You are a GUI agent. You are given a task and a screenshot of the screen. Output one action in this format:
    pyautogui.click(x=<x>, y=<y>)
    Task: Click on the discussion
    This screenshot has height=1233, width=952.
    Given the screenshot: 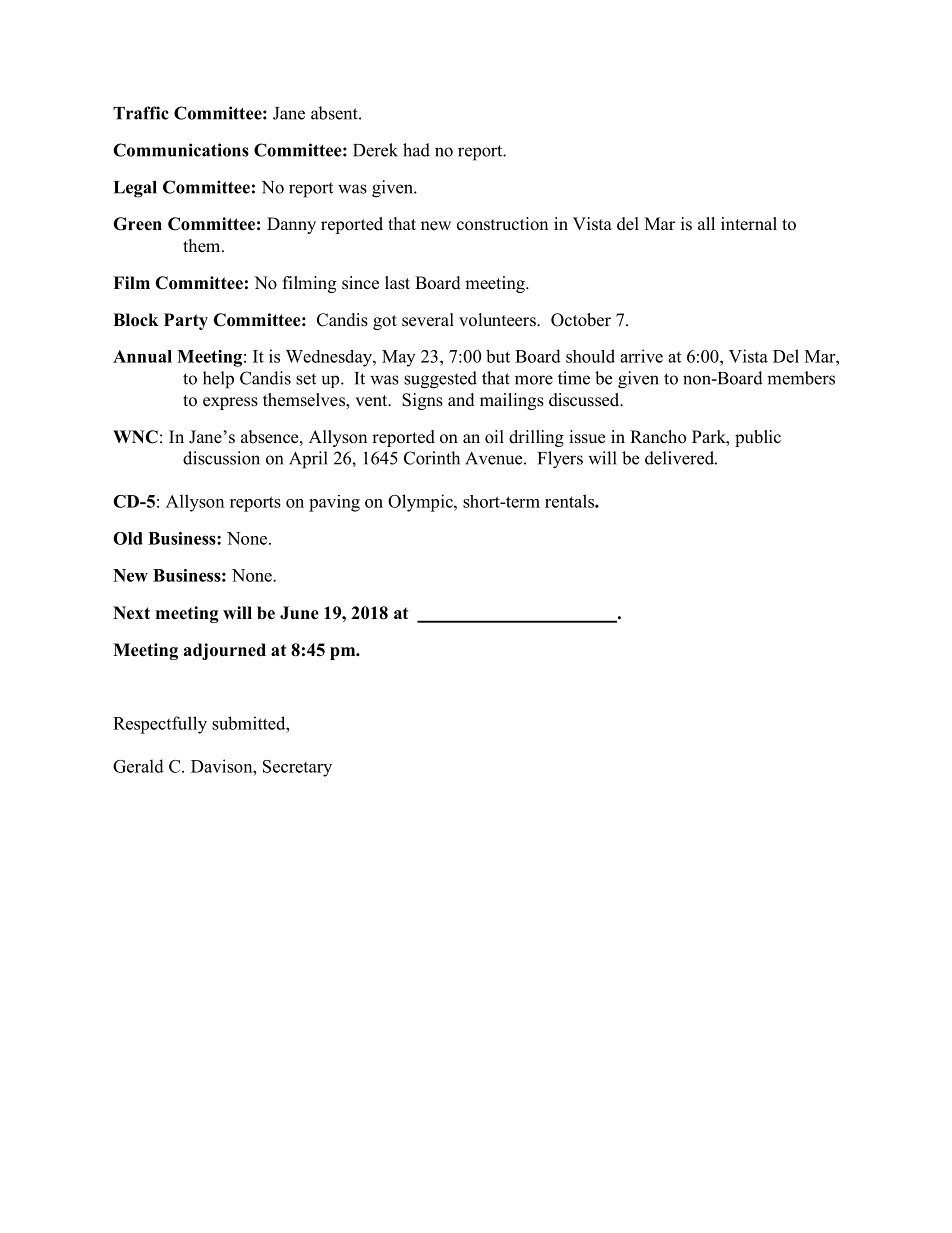 What is the action you would take?
    pyautogui.click(x=221, y=458)
